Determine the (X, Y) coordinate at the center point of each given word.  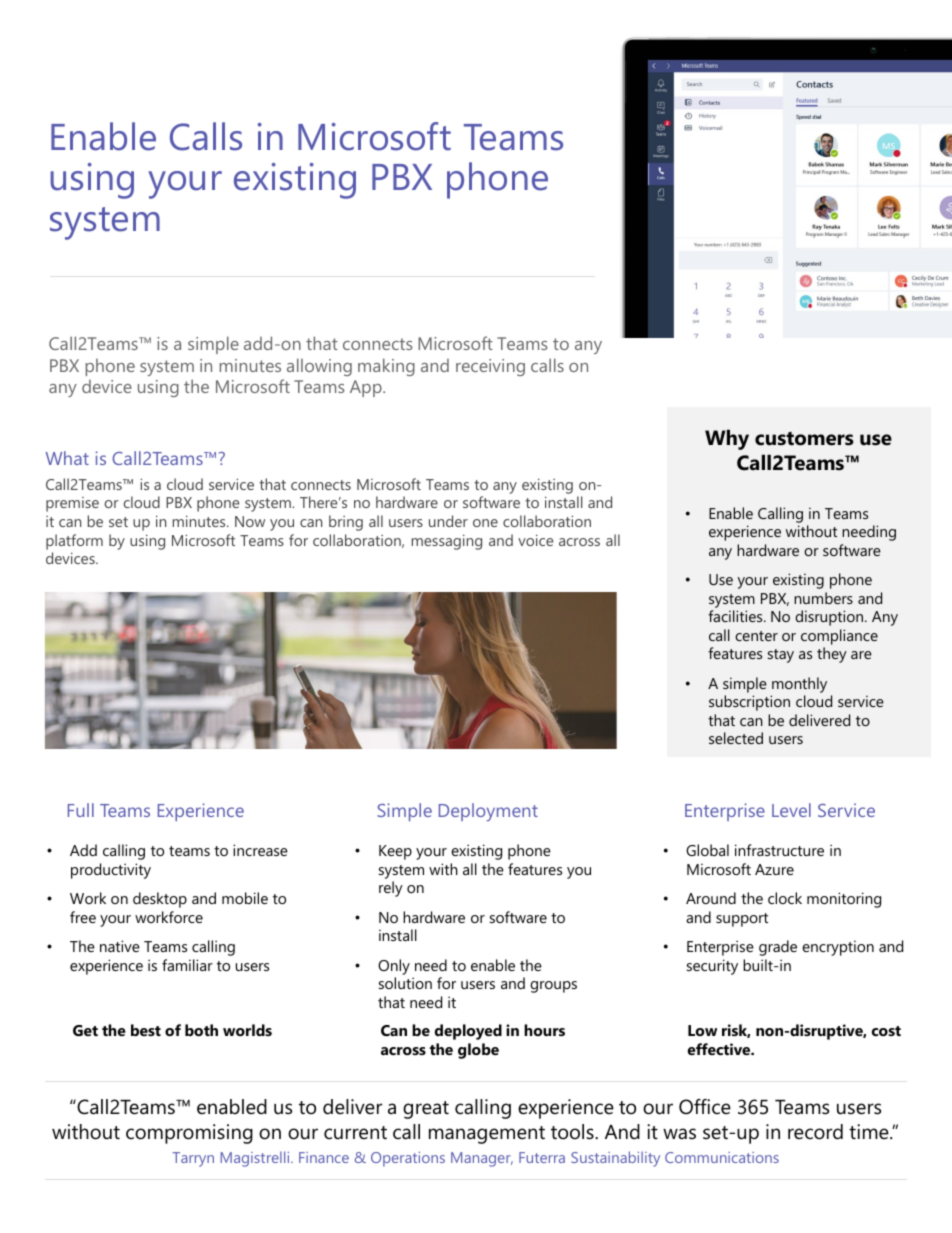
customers (804, 439)
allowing (319, 367)
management (487, 1135)
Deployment (488, 812)
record (815, 1132)
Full (81, 810)
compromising (189, 1134)
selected (736, 738)
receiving (490, 367)
